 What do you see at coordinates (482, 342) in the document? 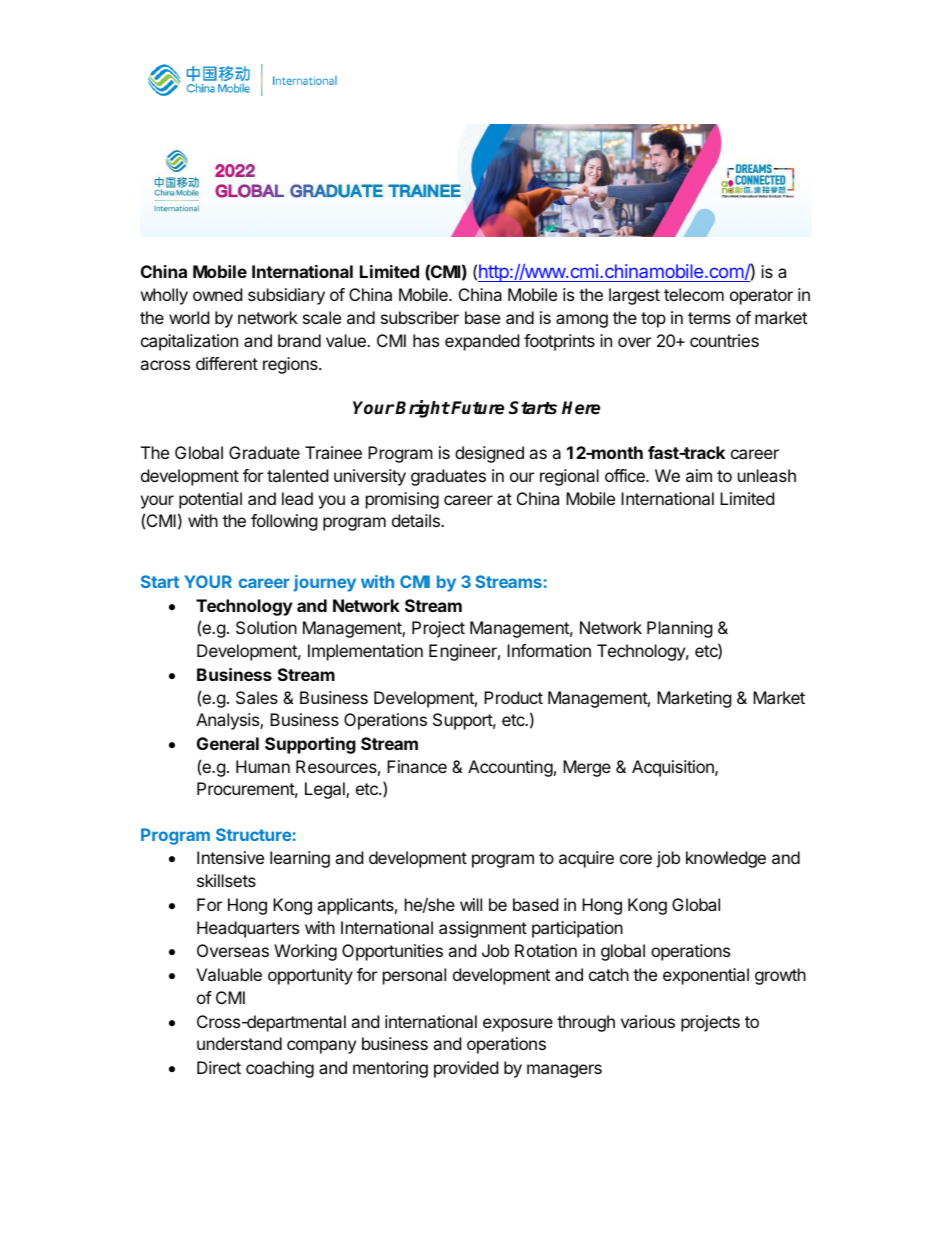
I see `expanded` at bounding box center [482, 342].
